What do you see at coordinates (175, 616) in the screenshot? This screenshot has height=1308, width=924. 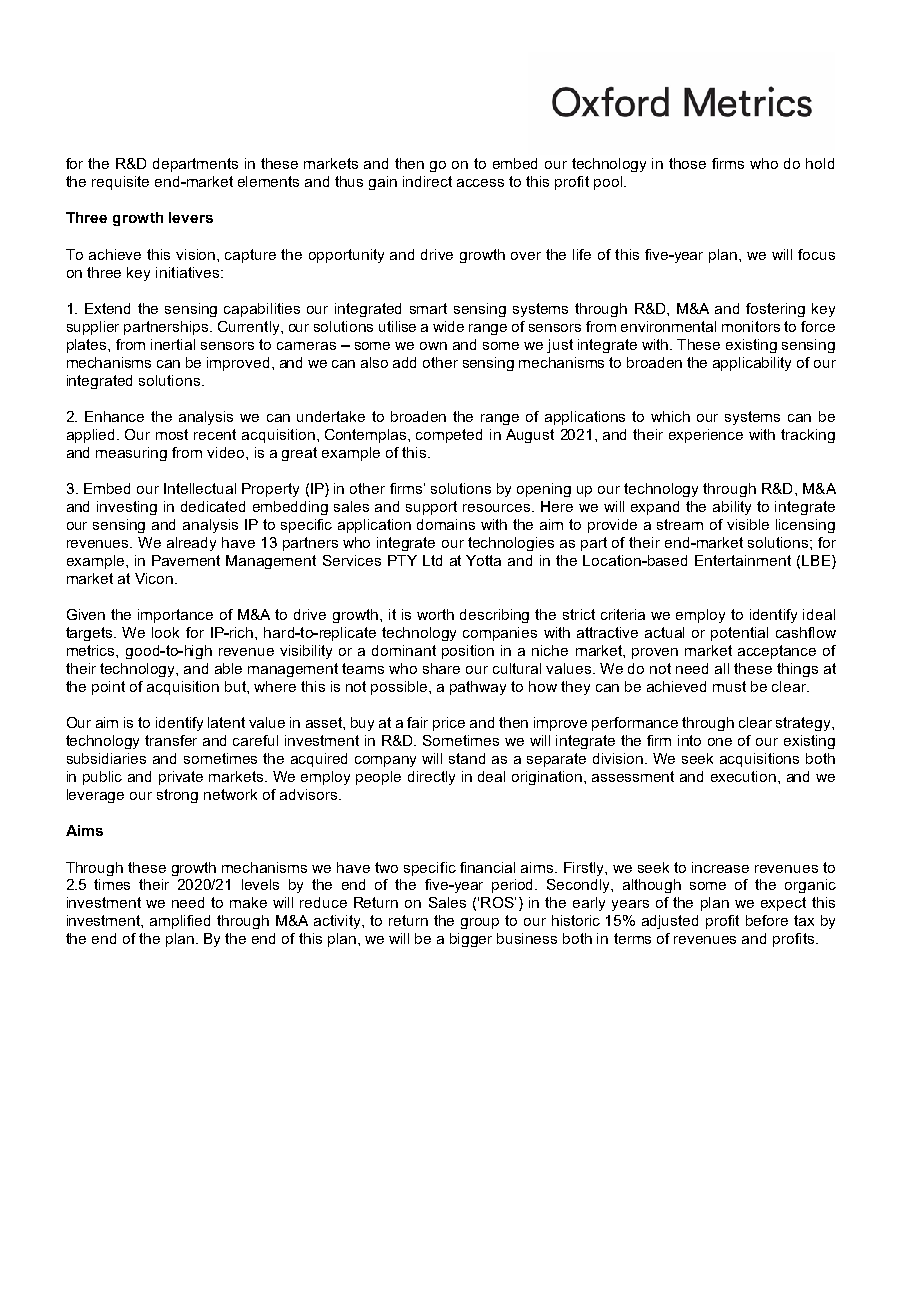 I see `importance` at bounding box center [175, 616].
